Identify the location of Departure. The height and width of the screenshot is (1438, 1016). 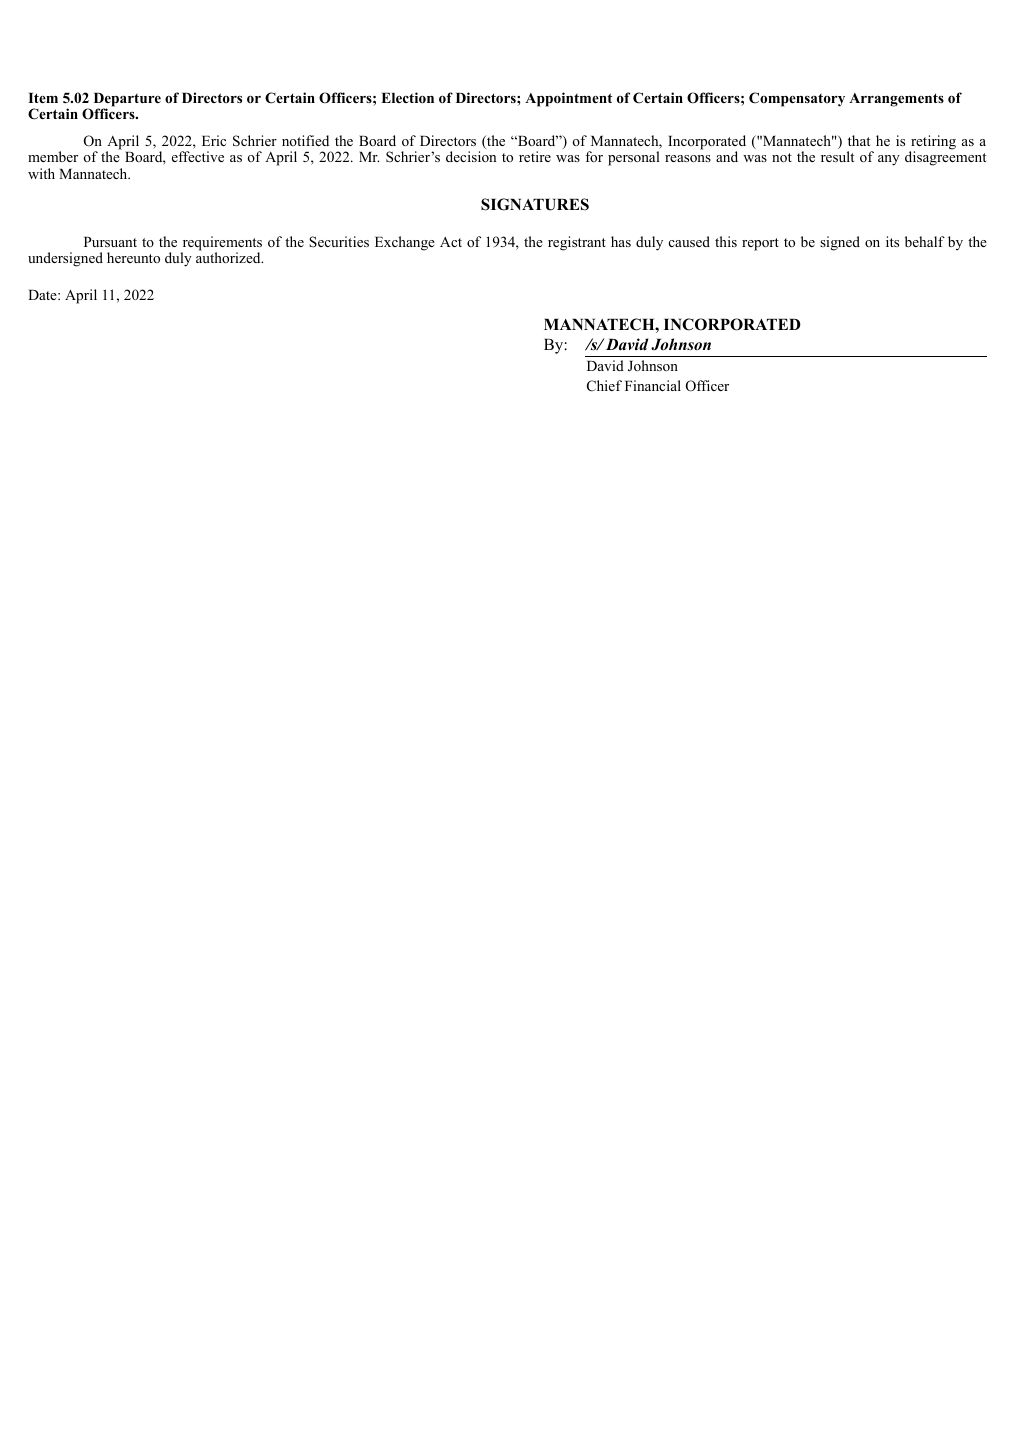
(127, 101).
